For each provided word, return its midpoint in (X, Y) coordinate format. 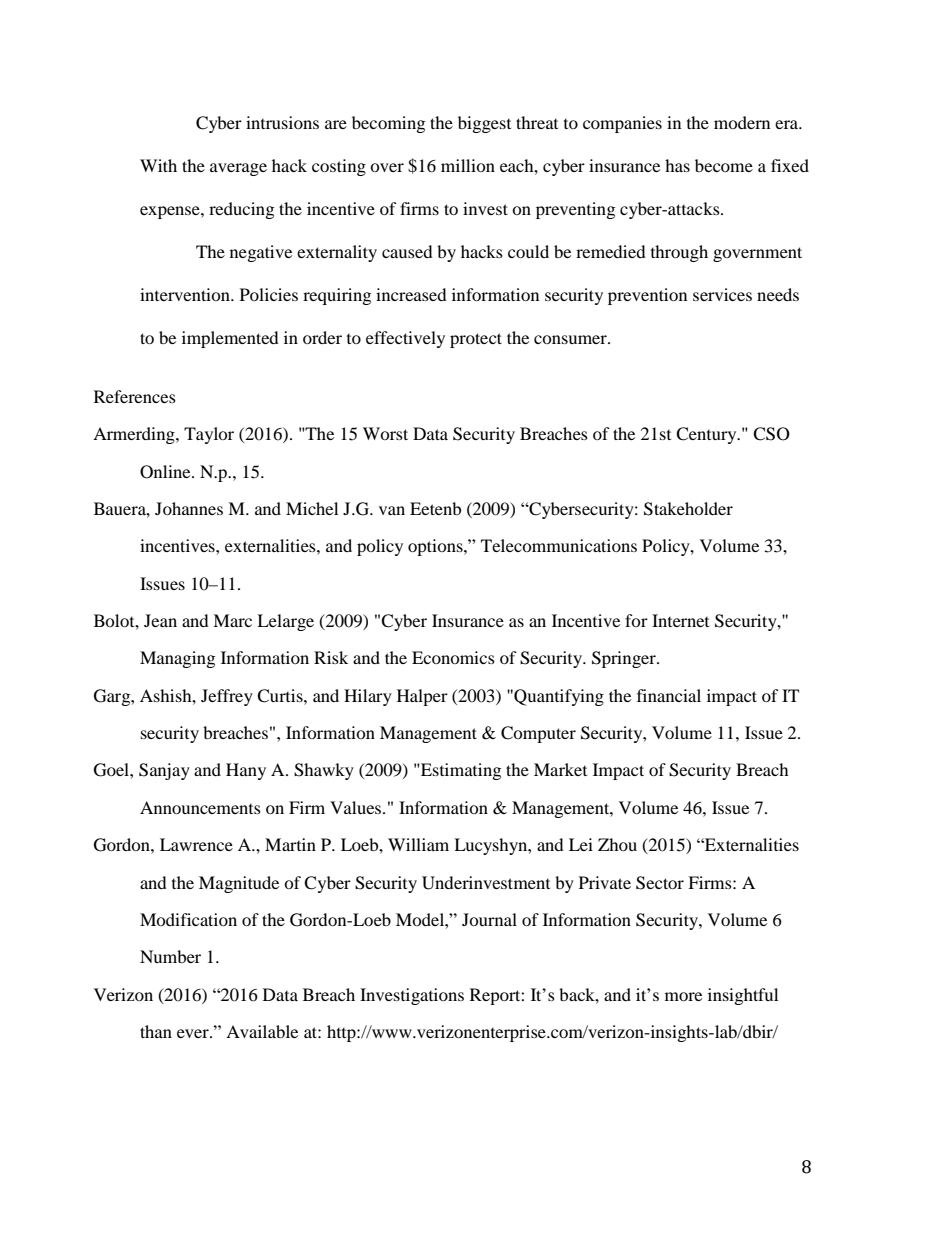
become (724, 165)
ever (194, 1033)
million (468, 165)
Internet (680, 620)
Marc (232, 620)
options (436, 547)
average (238, 169)
